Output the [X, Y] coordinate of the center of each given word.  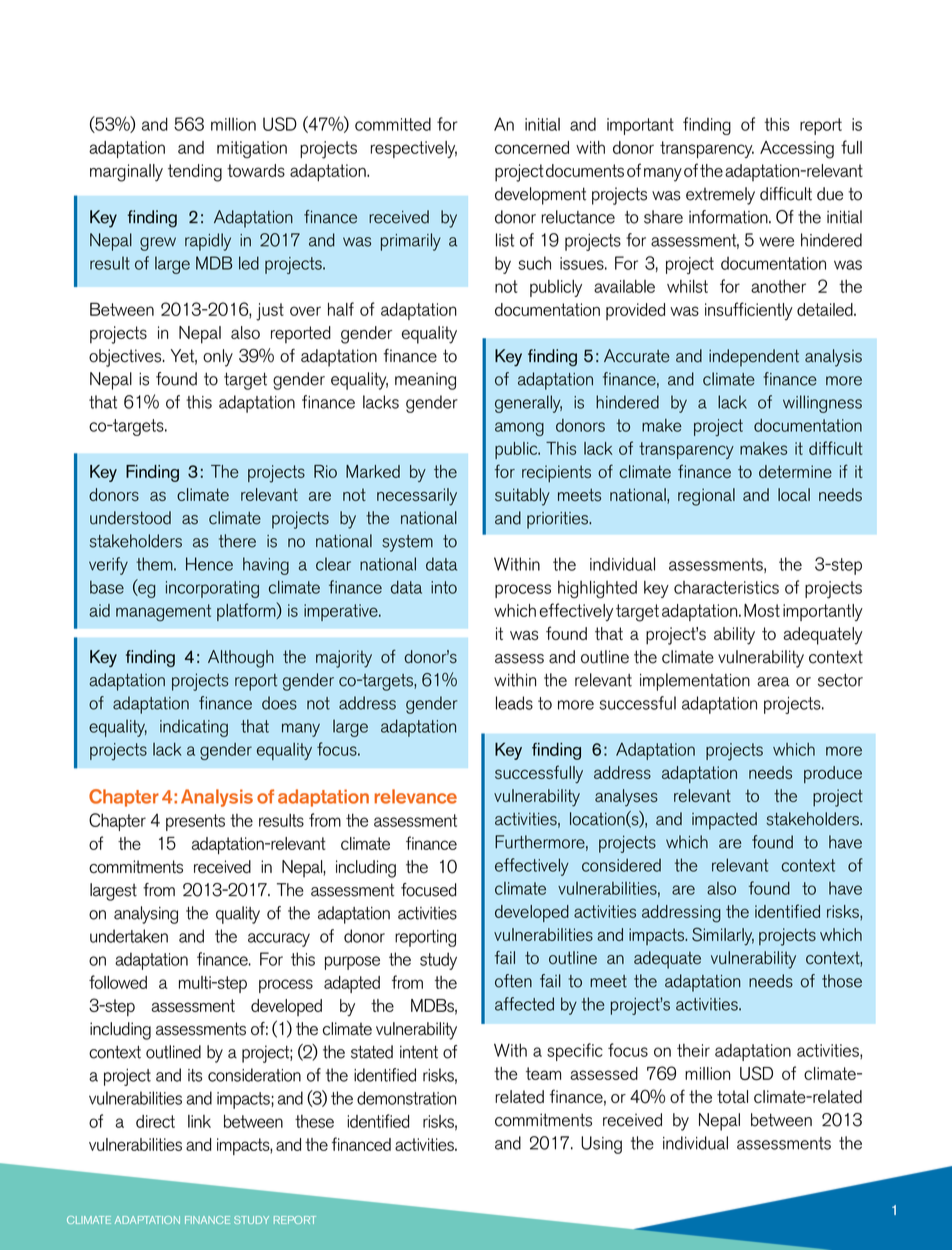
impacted [724, 821]
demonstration [406, 1098]
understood [130, 518]
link [199, 1121]
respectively [414, 149]
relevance [416, 796]
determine [795, 471]
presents [195, 822]
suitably [522, 497]
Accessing [797, 150]
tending [195, 173]
